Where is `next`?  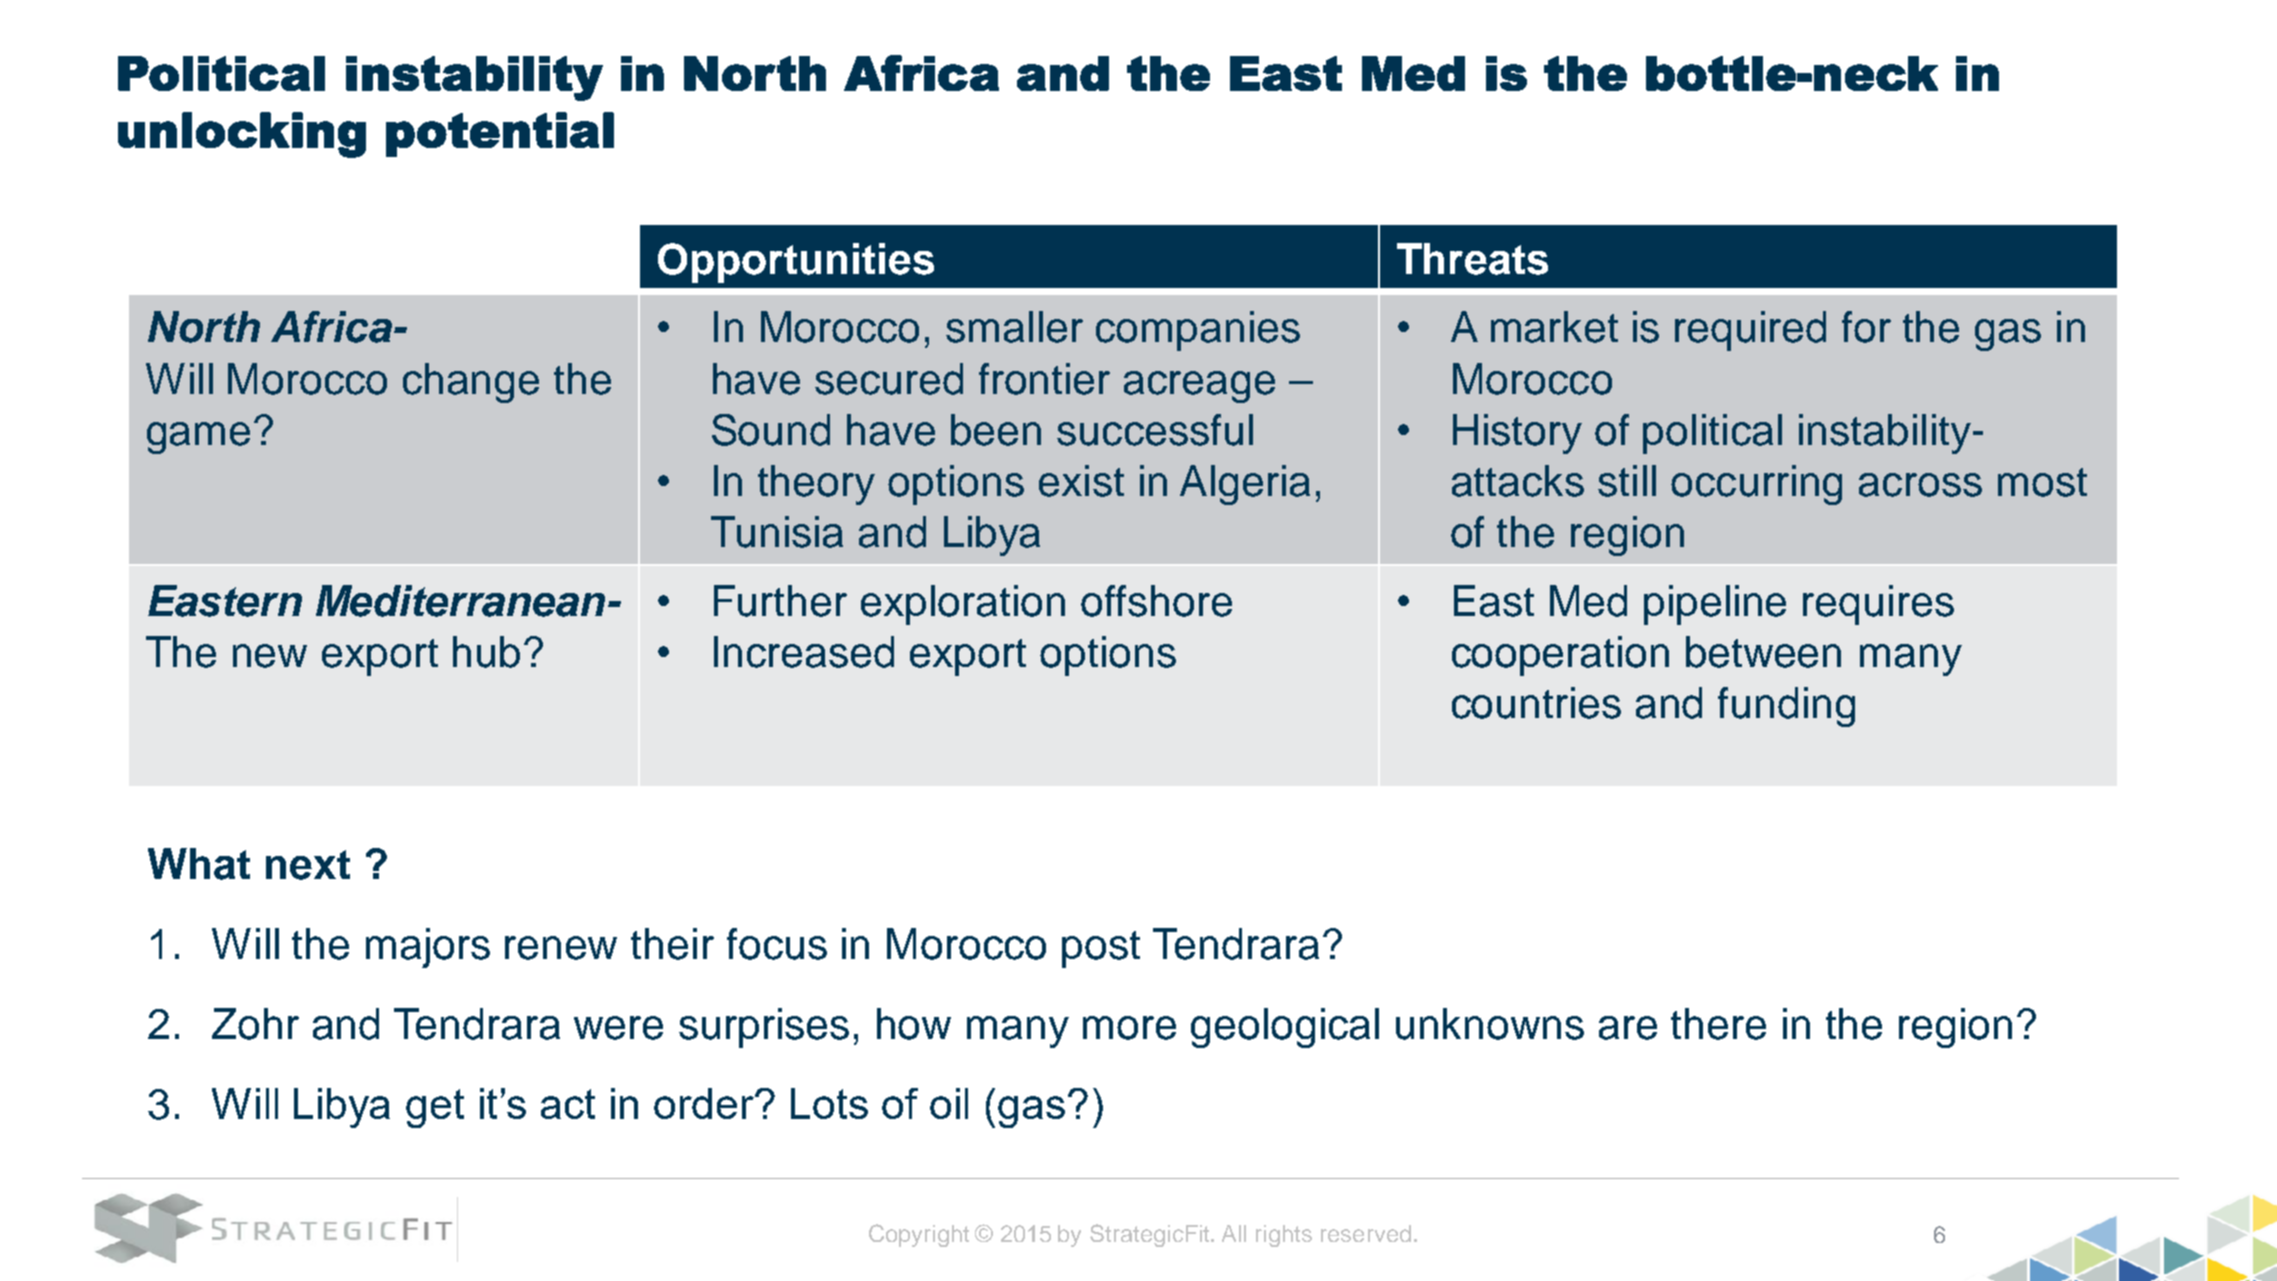 next is located at coordinates (308, 865).
